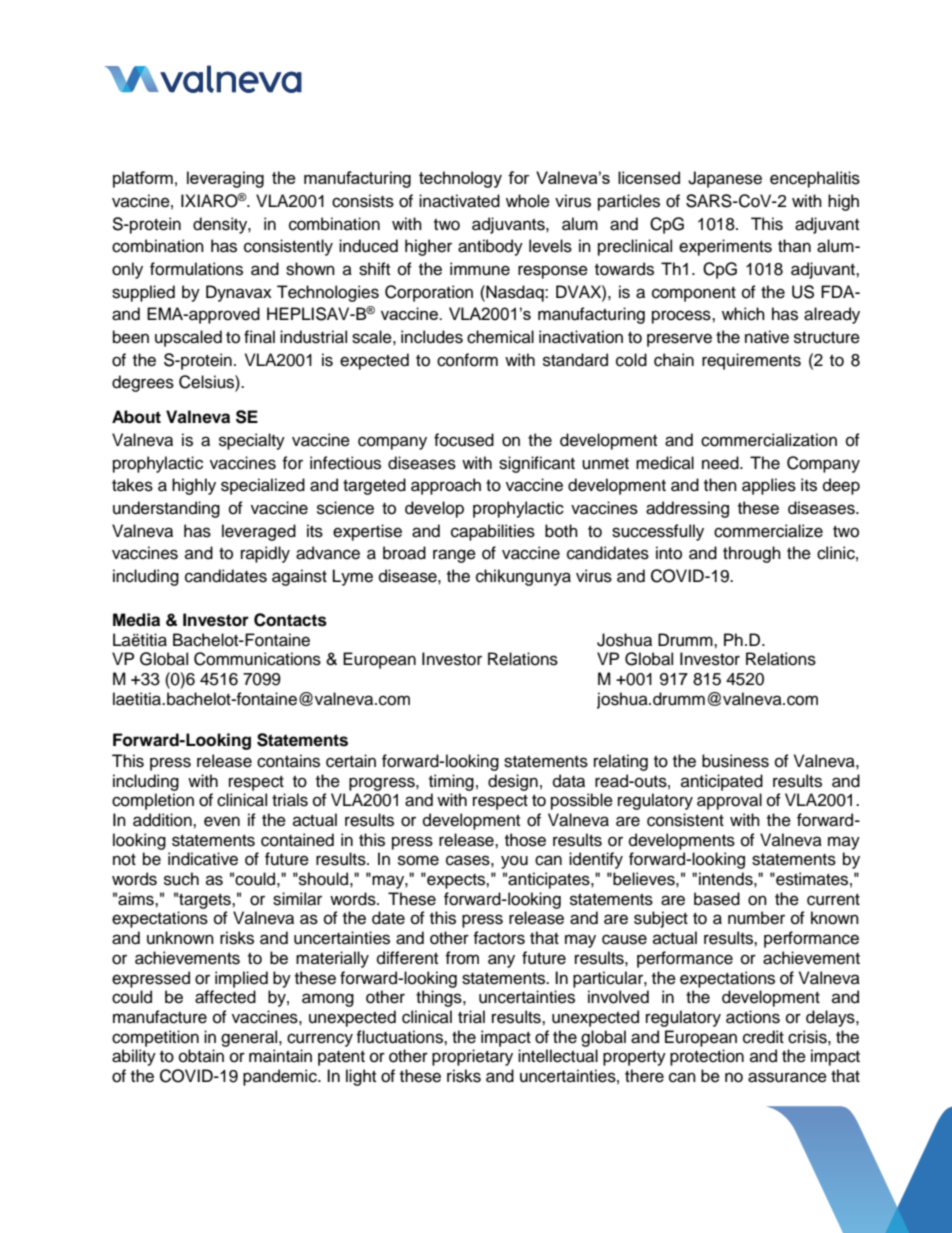  Describe the element at coordinates (459, 201) in the screenshot. I see `inactivated` at that location.
